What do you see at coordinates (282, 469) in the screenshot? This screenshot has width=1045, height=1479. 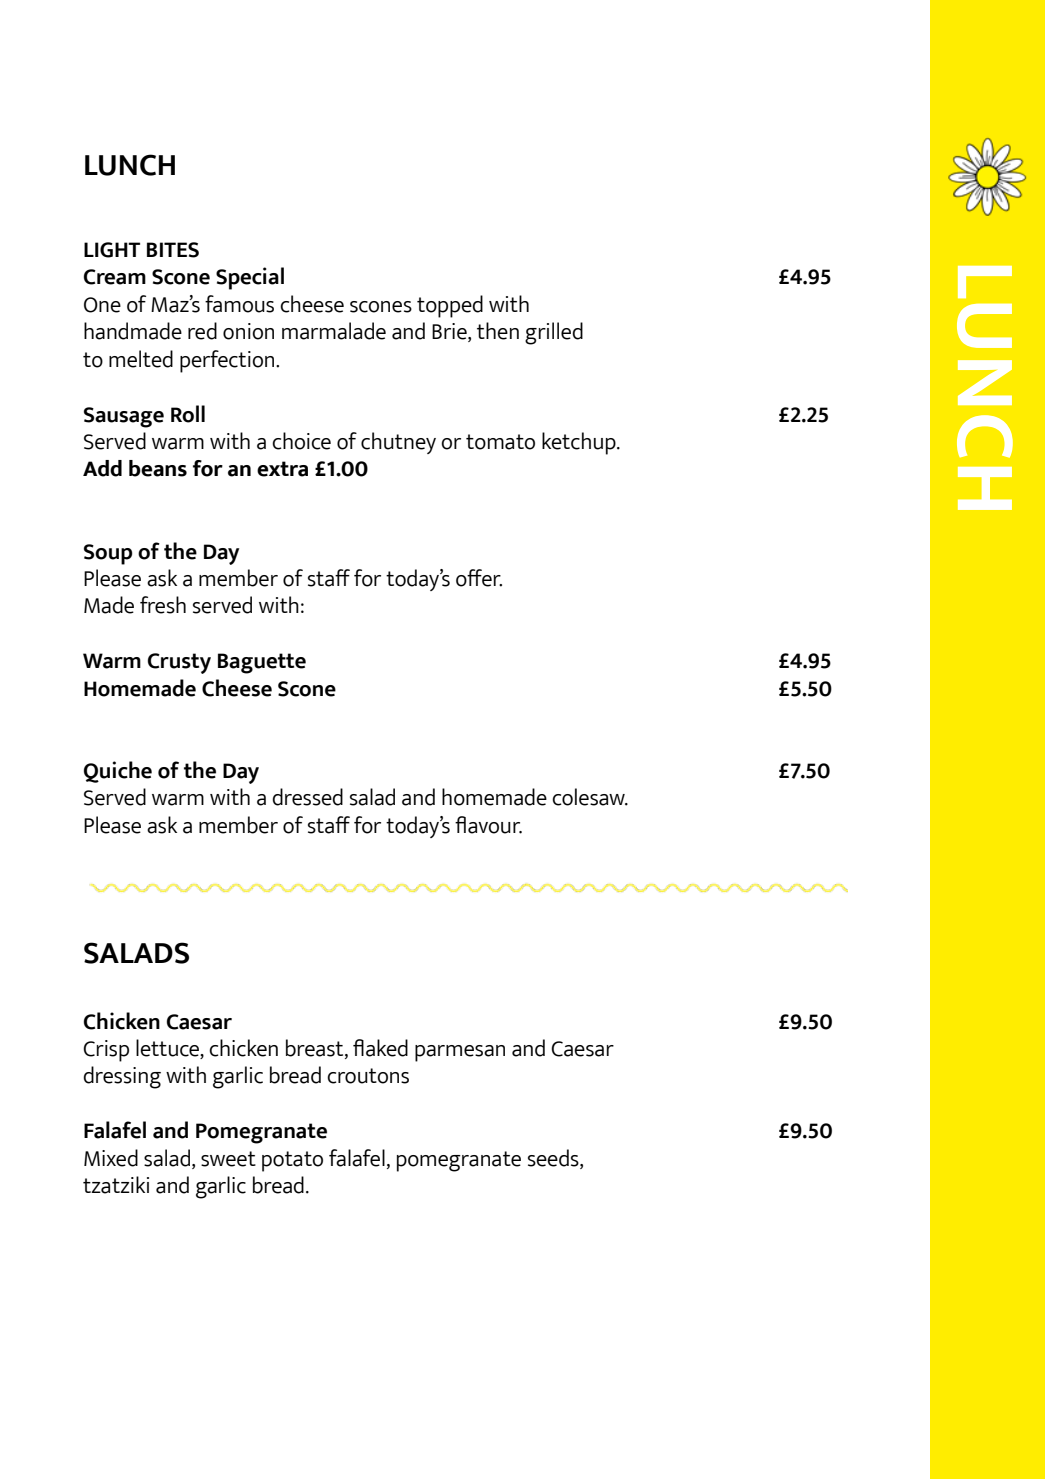 I see `extra` at bounding box center [282, 469].
